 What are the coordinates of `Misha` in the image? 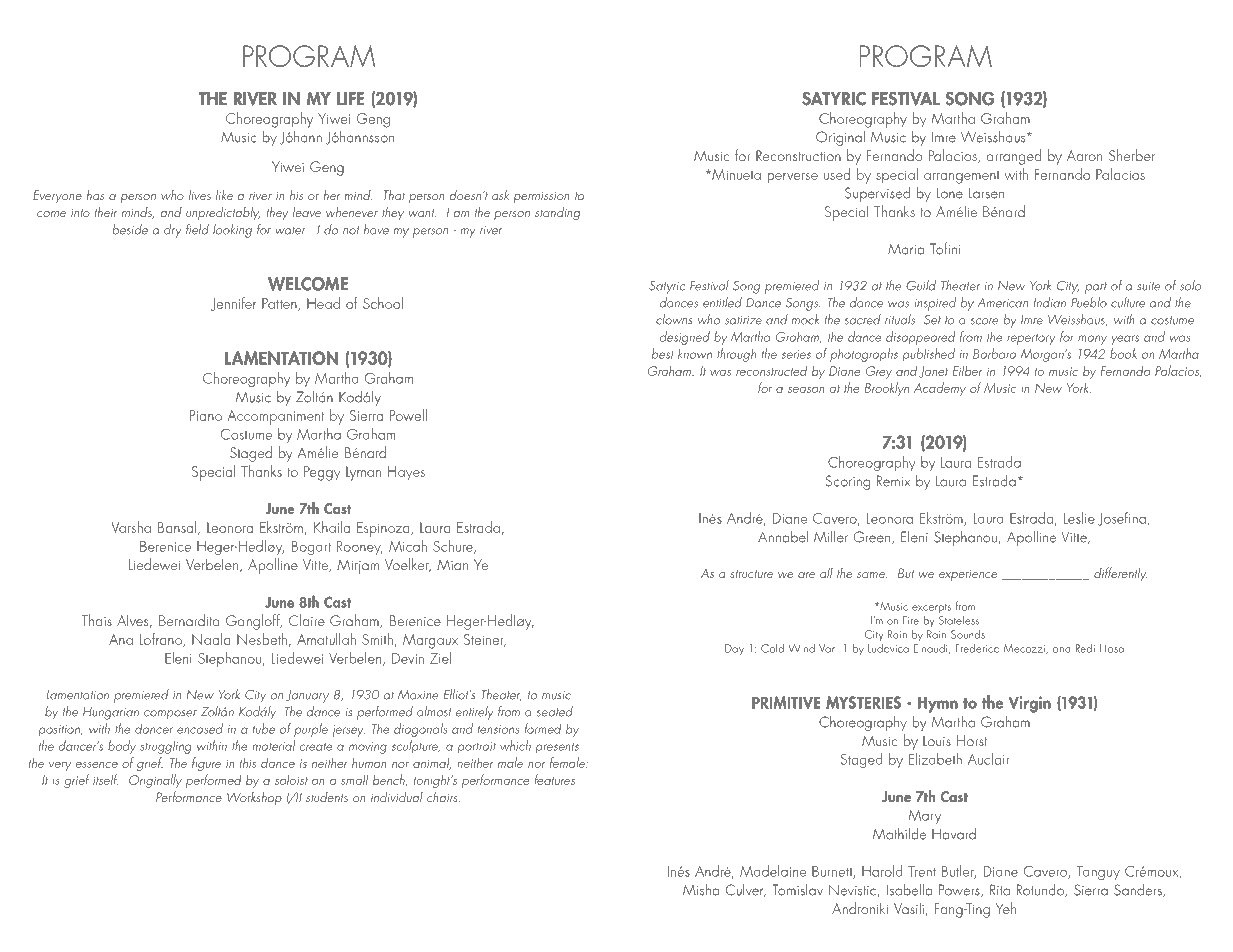 It's located at (701, 890).
